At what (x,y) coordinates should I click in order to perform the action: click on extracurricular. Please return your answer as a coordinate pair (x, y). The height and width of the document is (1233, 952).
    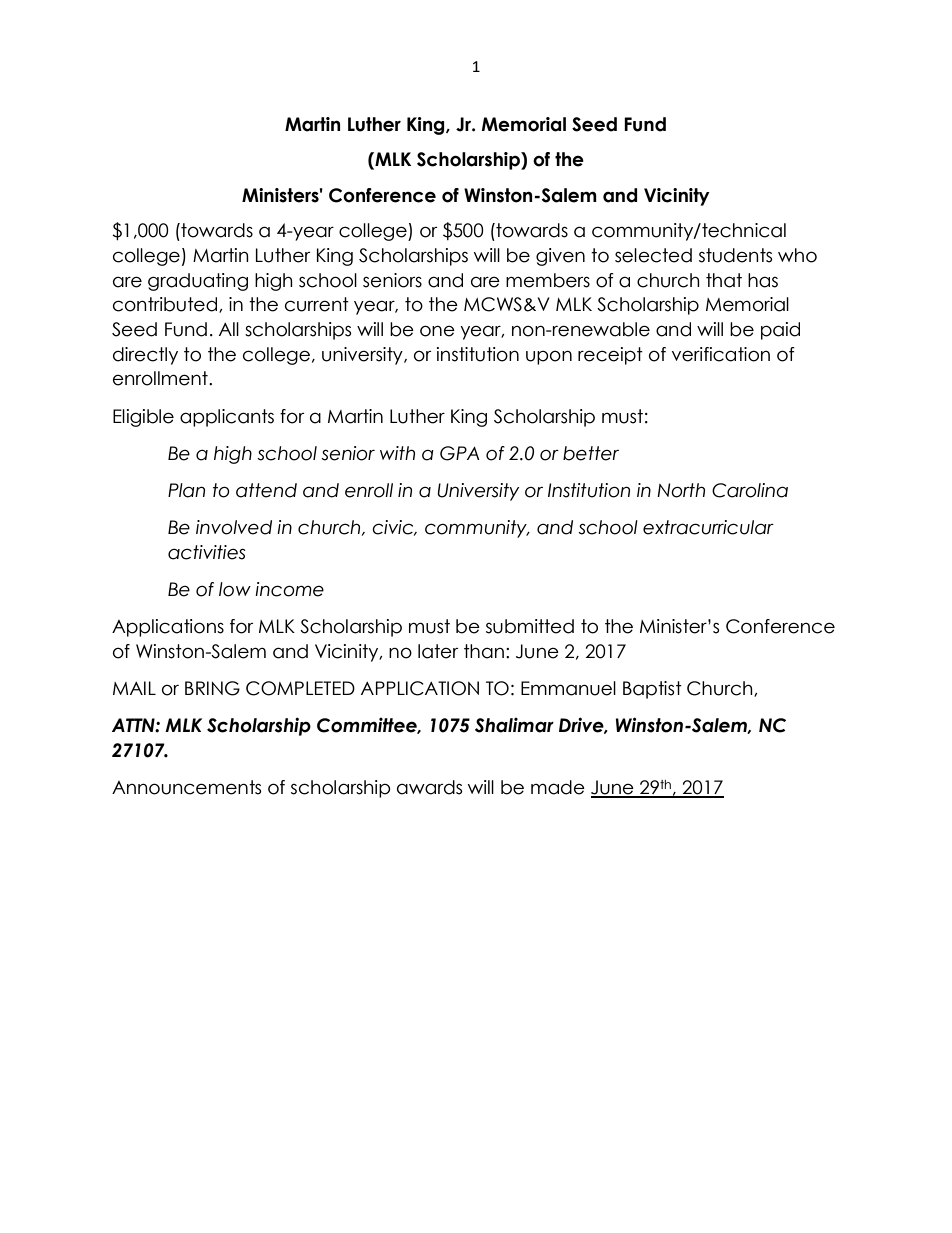
    Looking at the image, I should click on (708, 527).
